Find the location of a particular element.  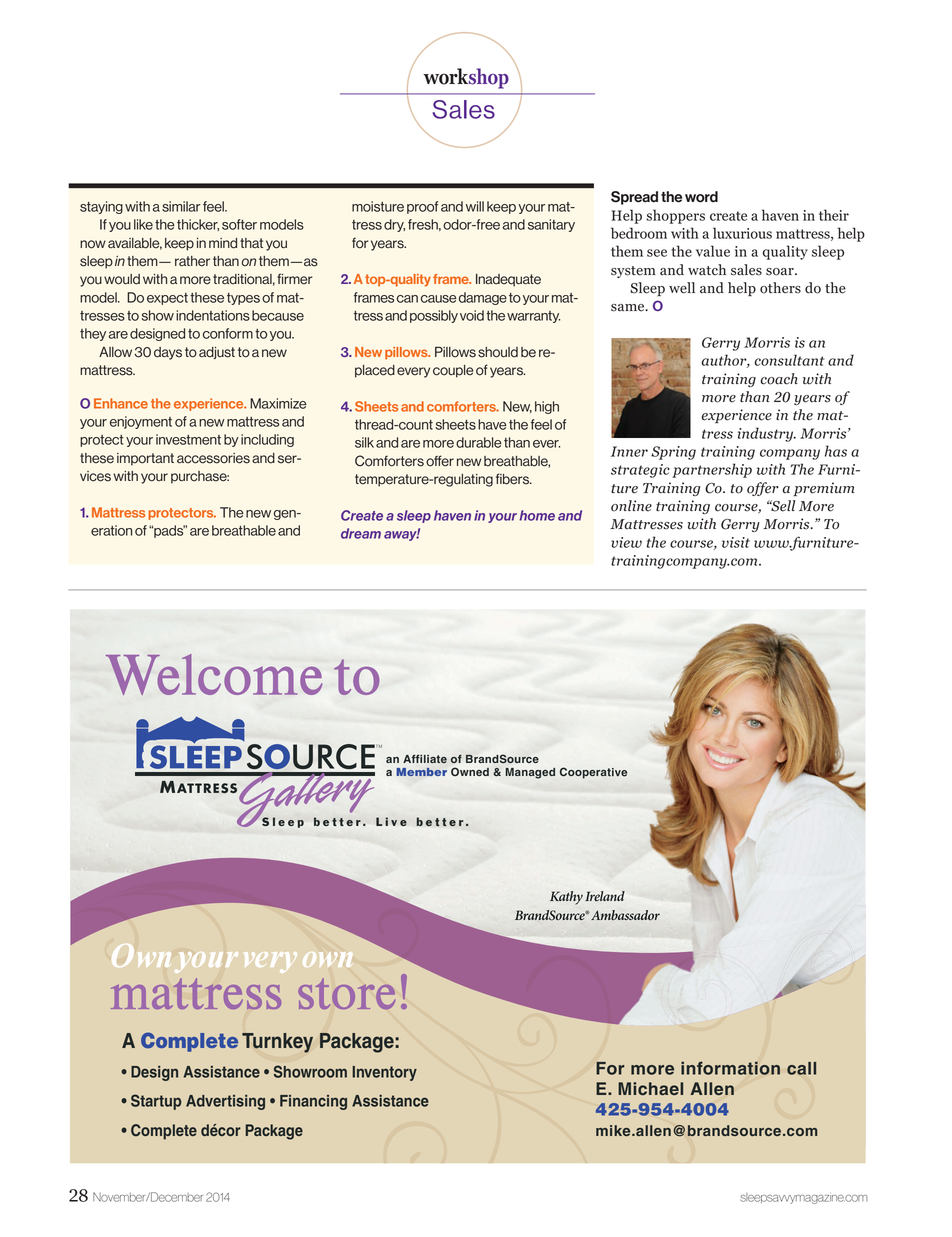

Affiliate is located at coordinates (425, 758).
